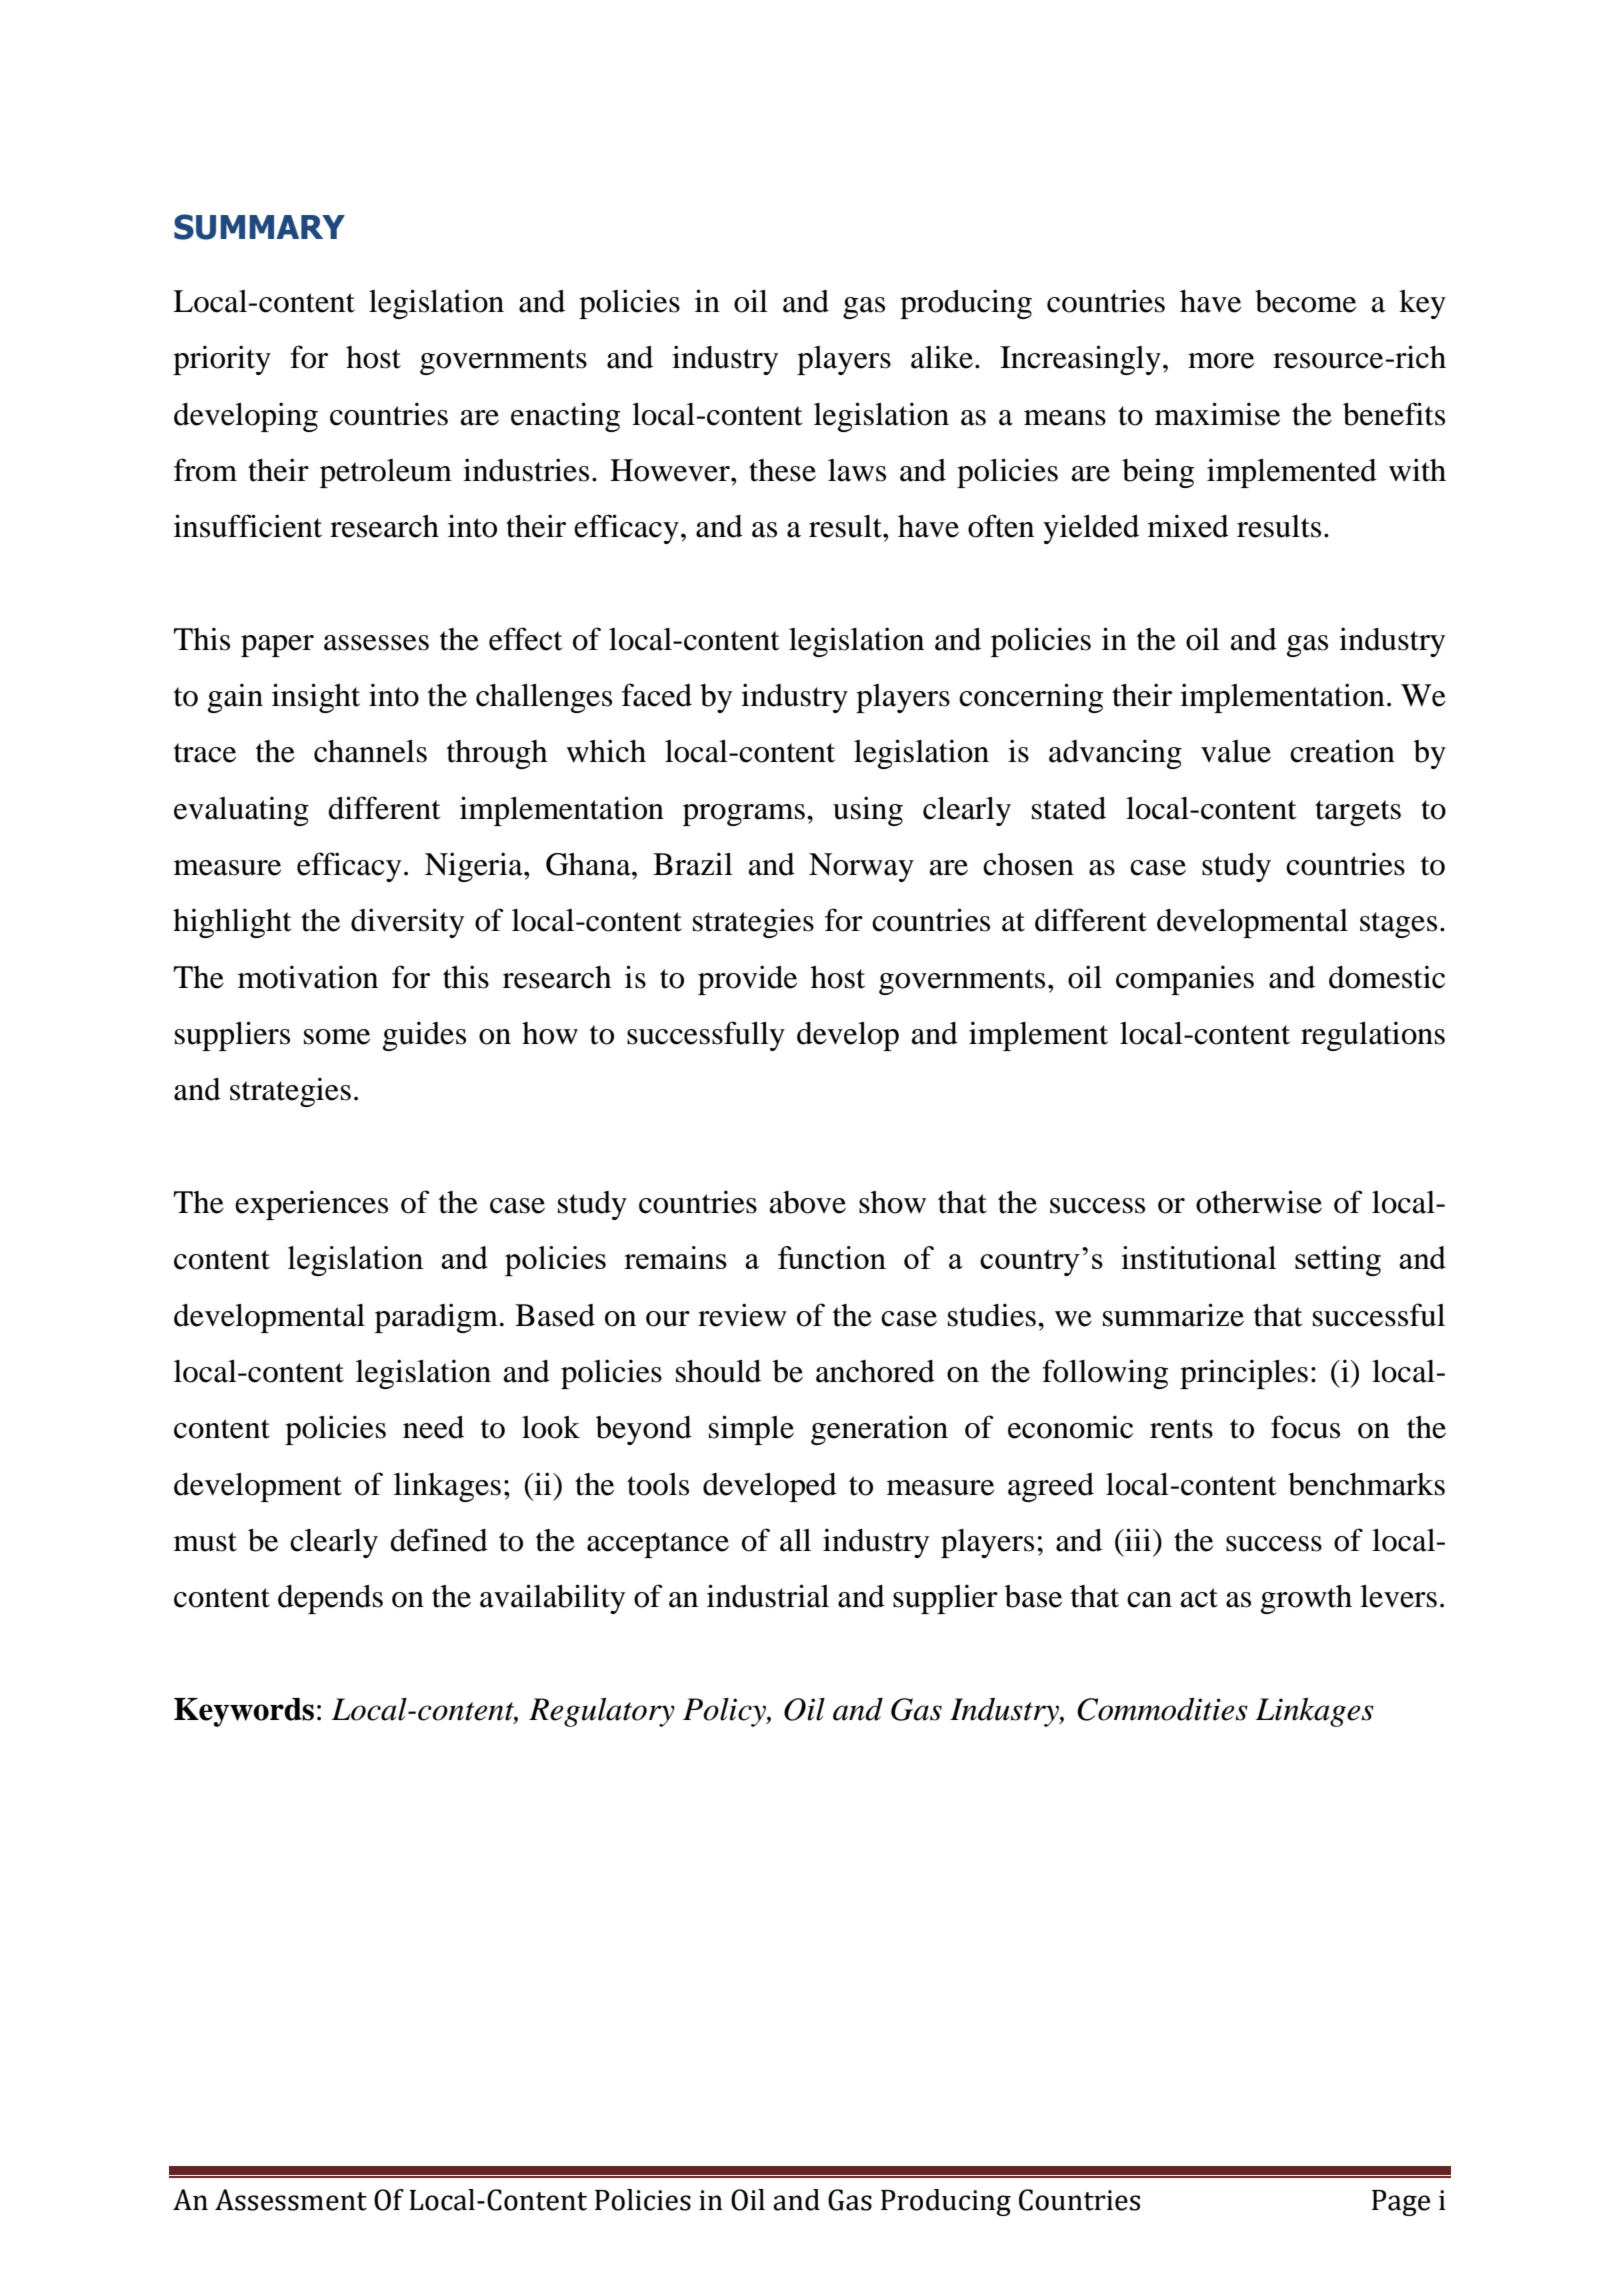 Image resolution: width=1619 pixels, height=2291 pixels. I want to click on otherwise, so click(1259, 1202).
